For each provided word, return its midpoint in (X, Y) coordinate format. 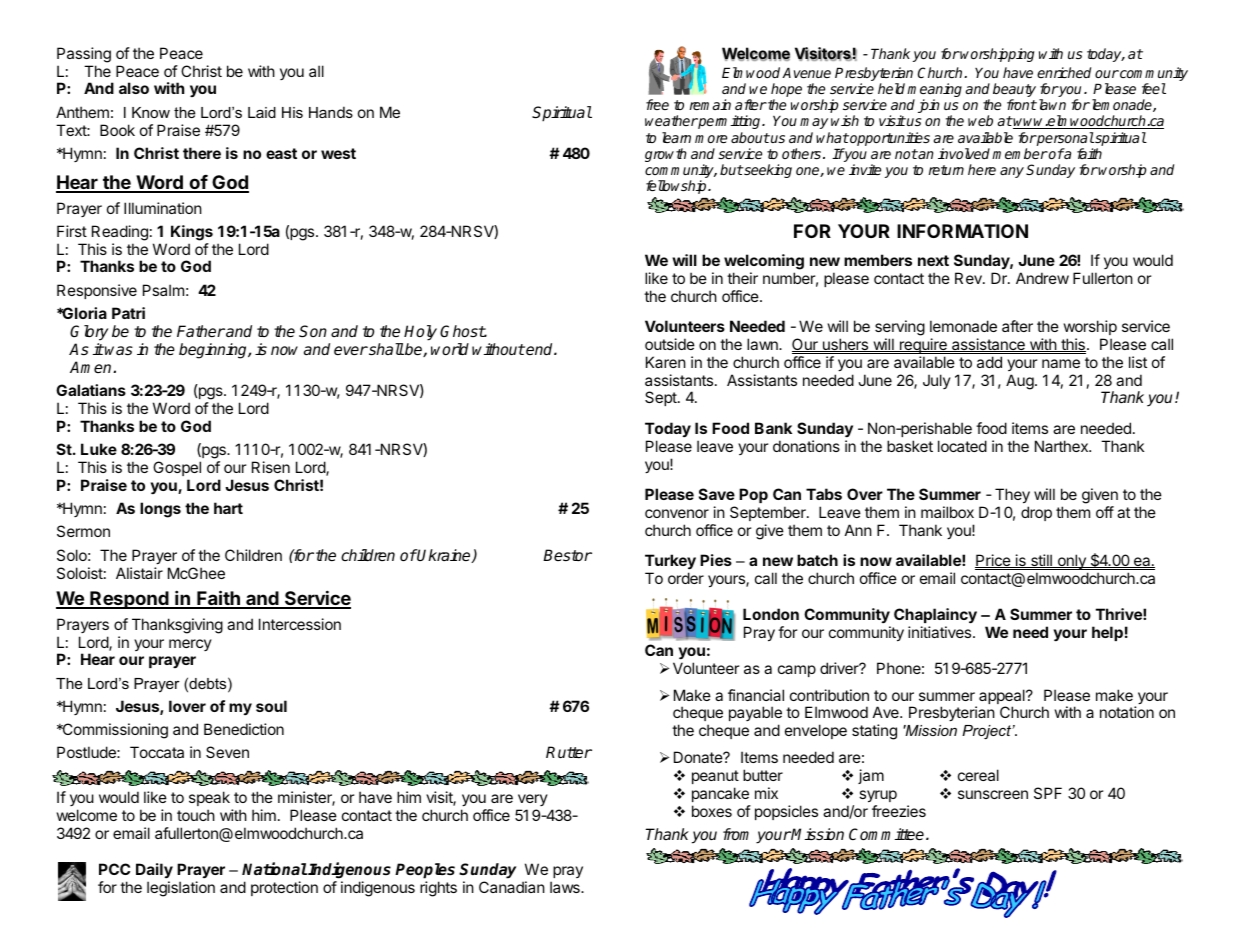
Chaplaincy (935, 616)
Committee (888, 834)
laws (566, 887)
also (134, 88)
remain (710, 104)
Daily (154, 870)
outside (670, 344)
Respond (129, 600)
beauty (1014, 91)
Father (201, 331)
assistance (988, 345)
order (686, 578)
